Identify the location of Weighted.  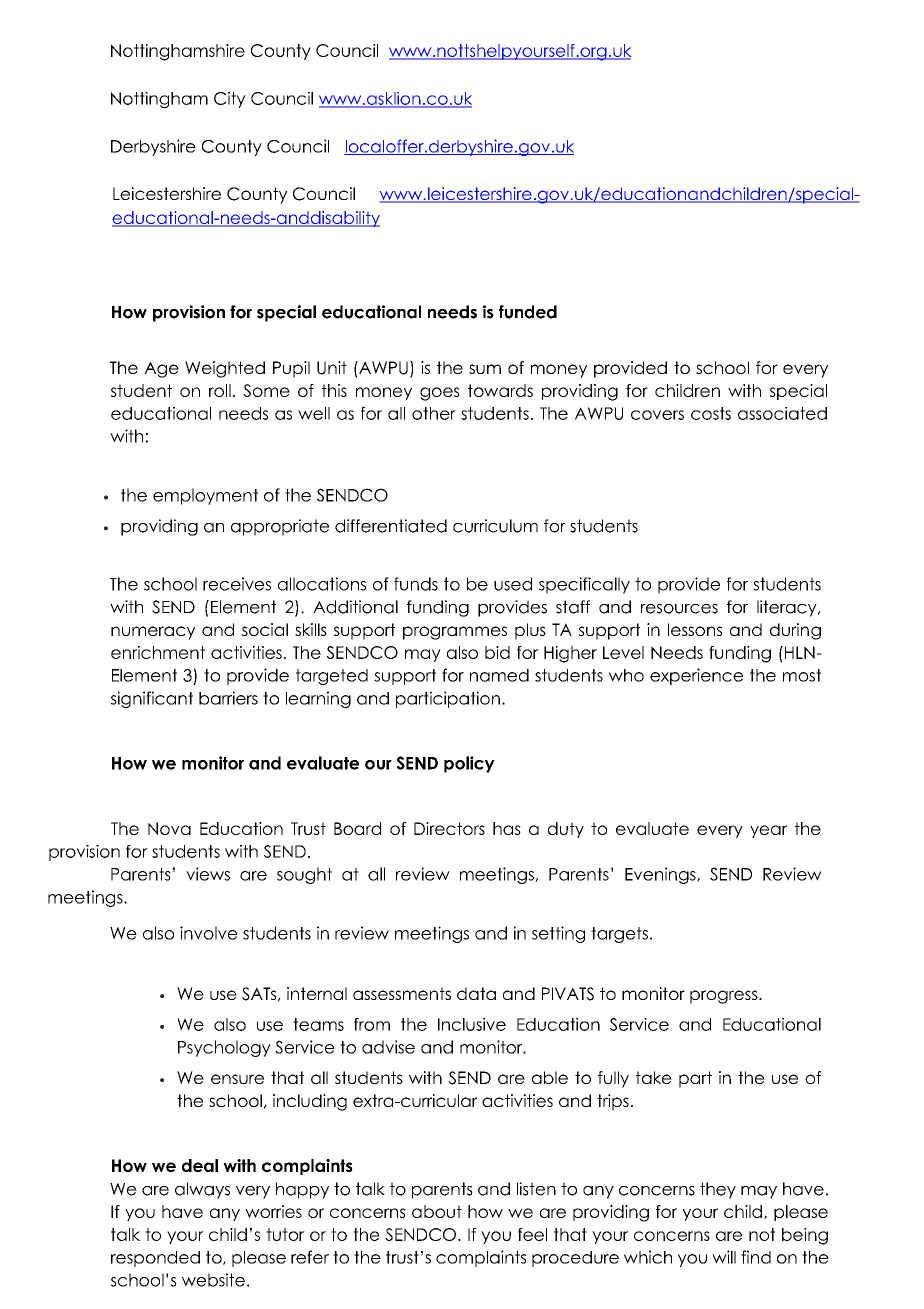
(225, 369).
